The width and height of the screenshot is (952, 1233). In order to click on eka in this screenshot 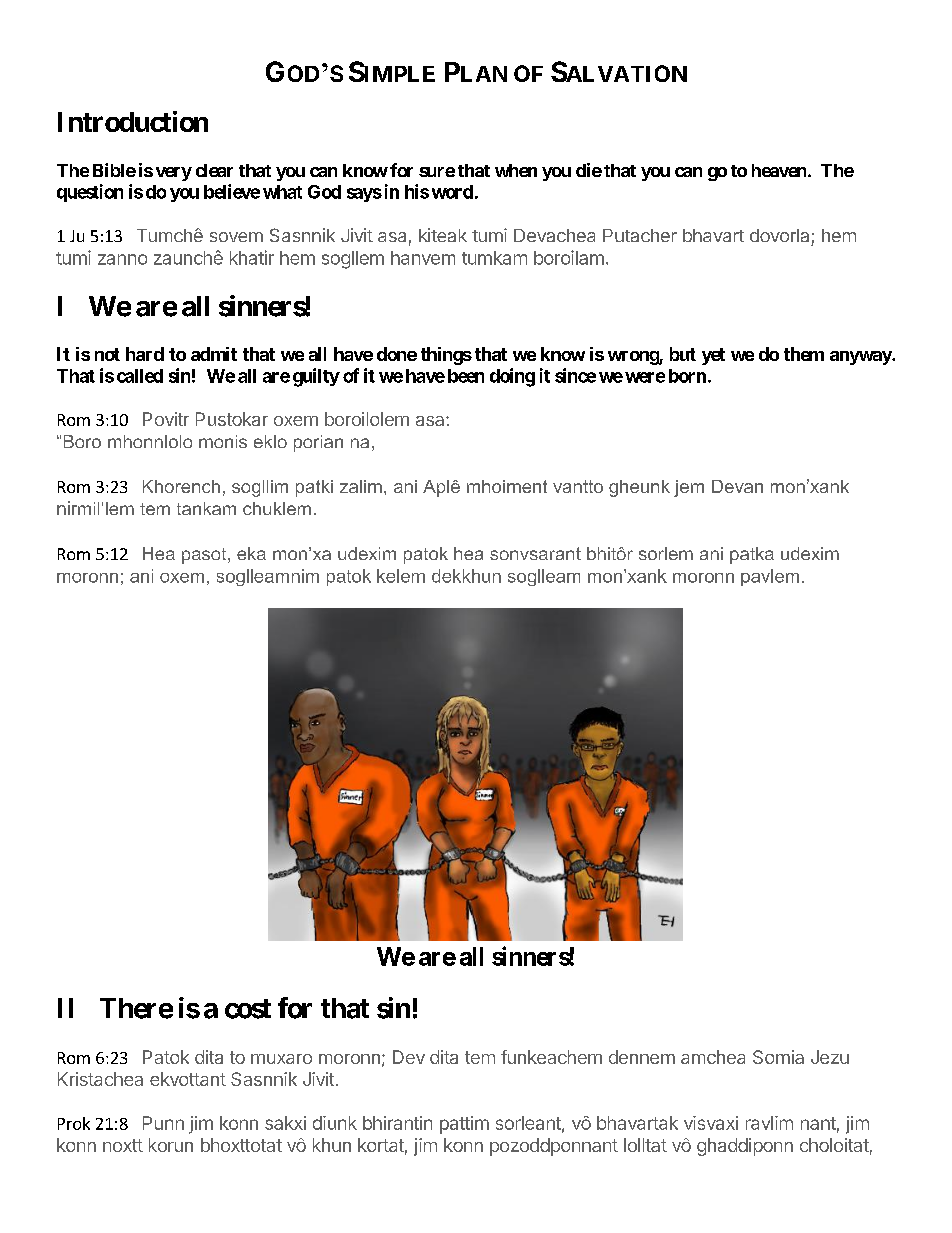, I will do `click(251, 553)`.
